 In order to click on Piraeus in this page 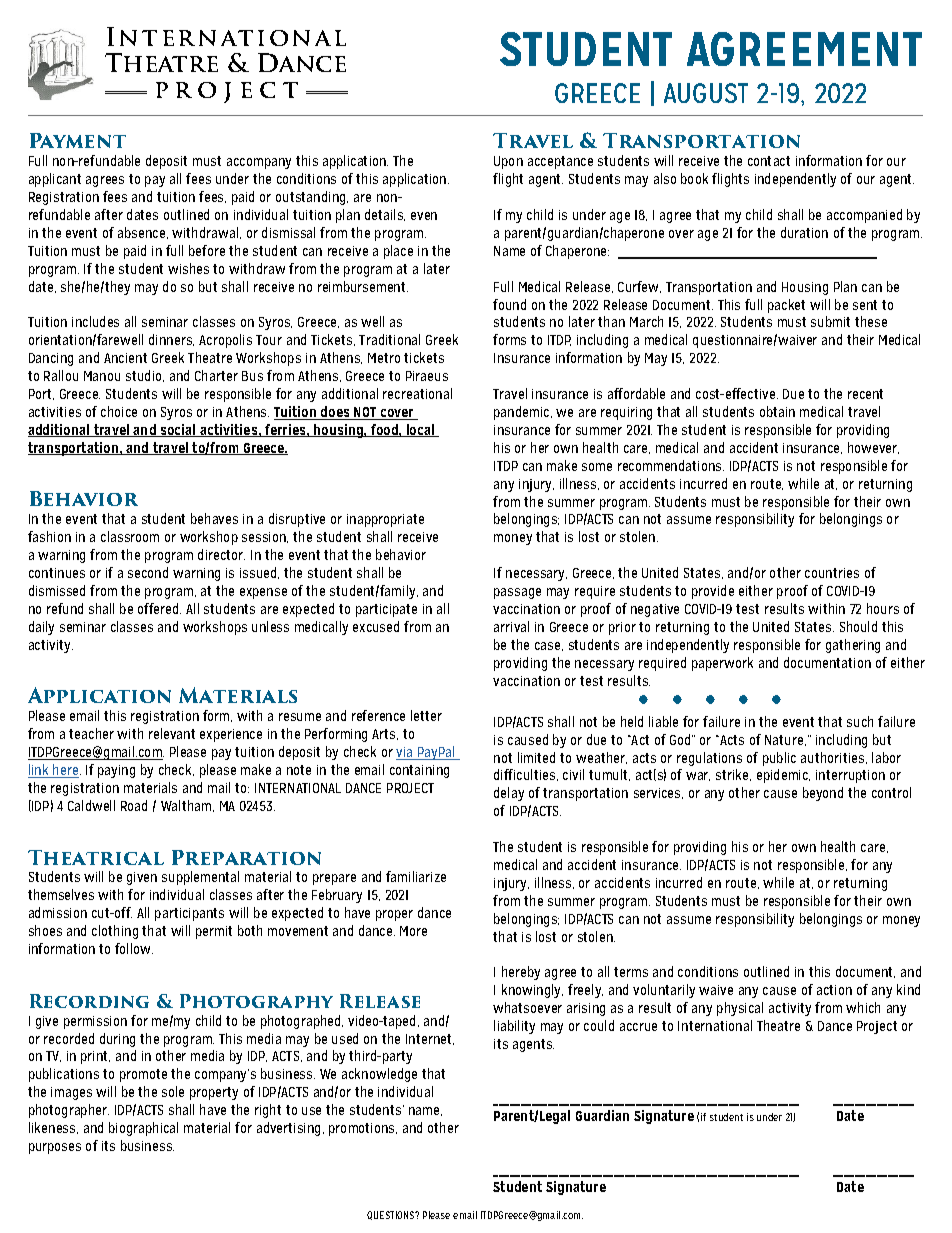, I will do `click(427, 376)`.
